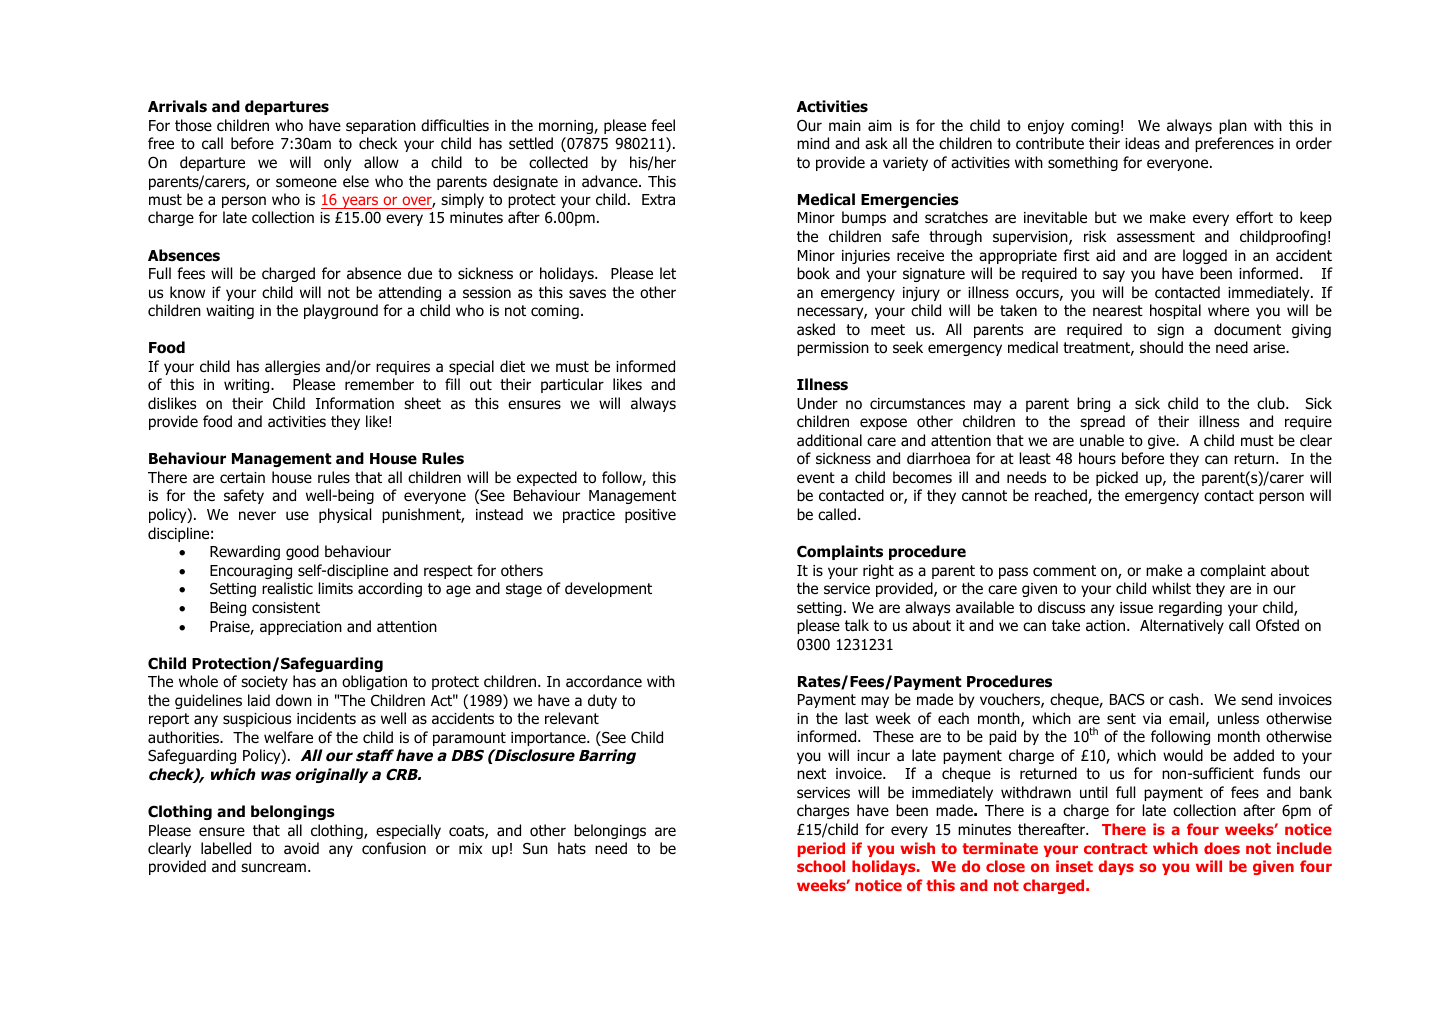 This screenshot has width=1436, height=1015. What do you see at coordinates (381, 127) in the screenshot?
I see `separation` at bounding box center [381, 127].
